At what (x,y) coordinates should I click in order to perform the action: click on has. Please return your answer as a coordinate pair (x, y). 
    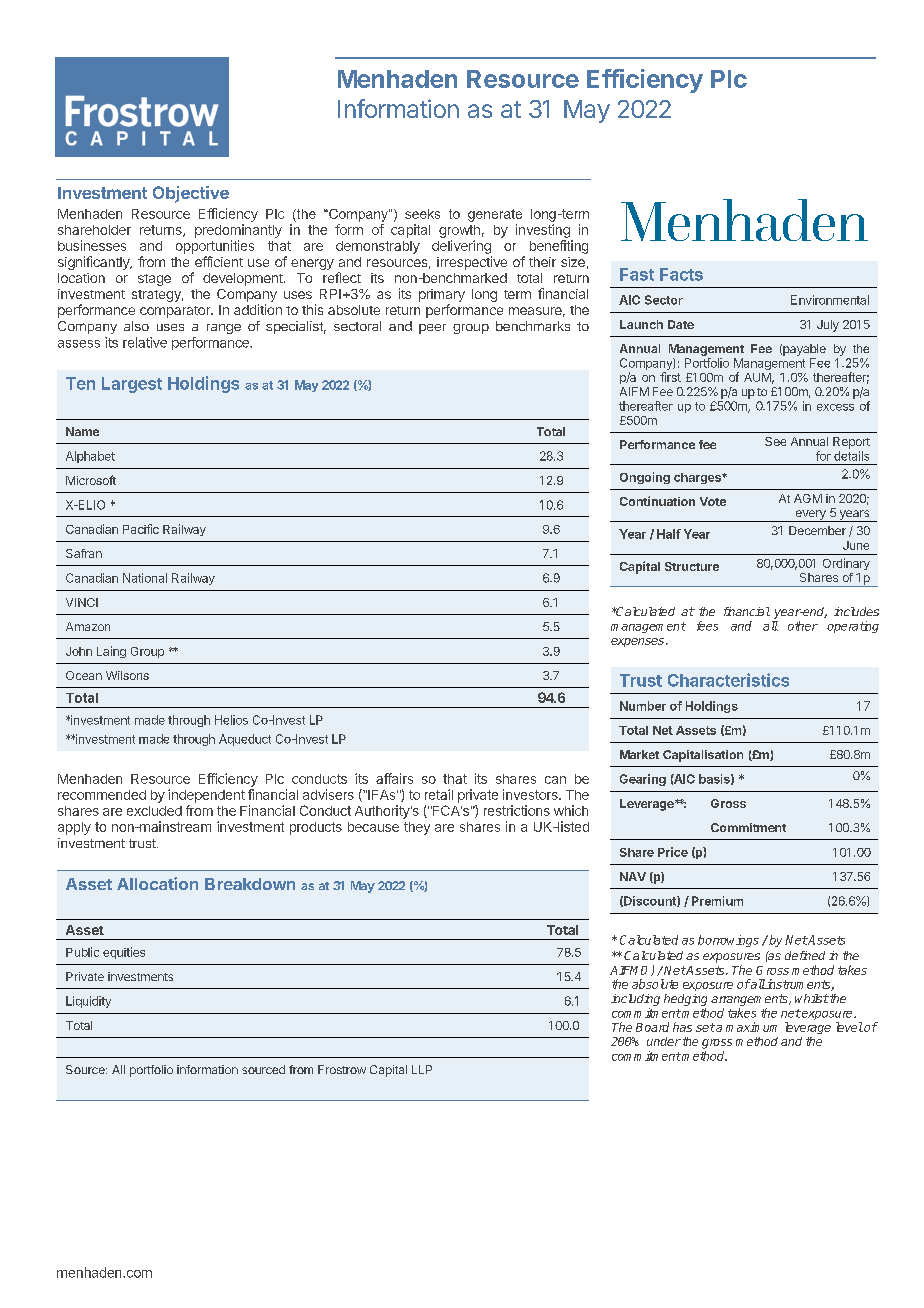
    Looking at the image, I should click on (682, 1027).
